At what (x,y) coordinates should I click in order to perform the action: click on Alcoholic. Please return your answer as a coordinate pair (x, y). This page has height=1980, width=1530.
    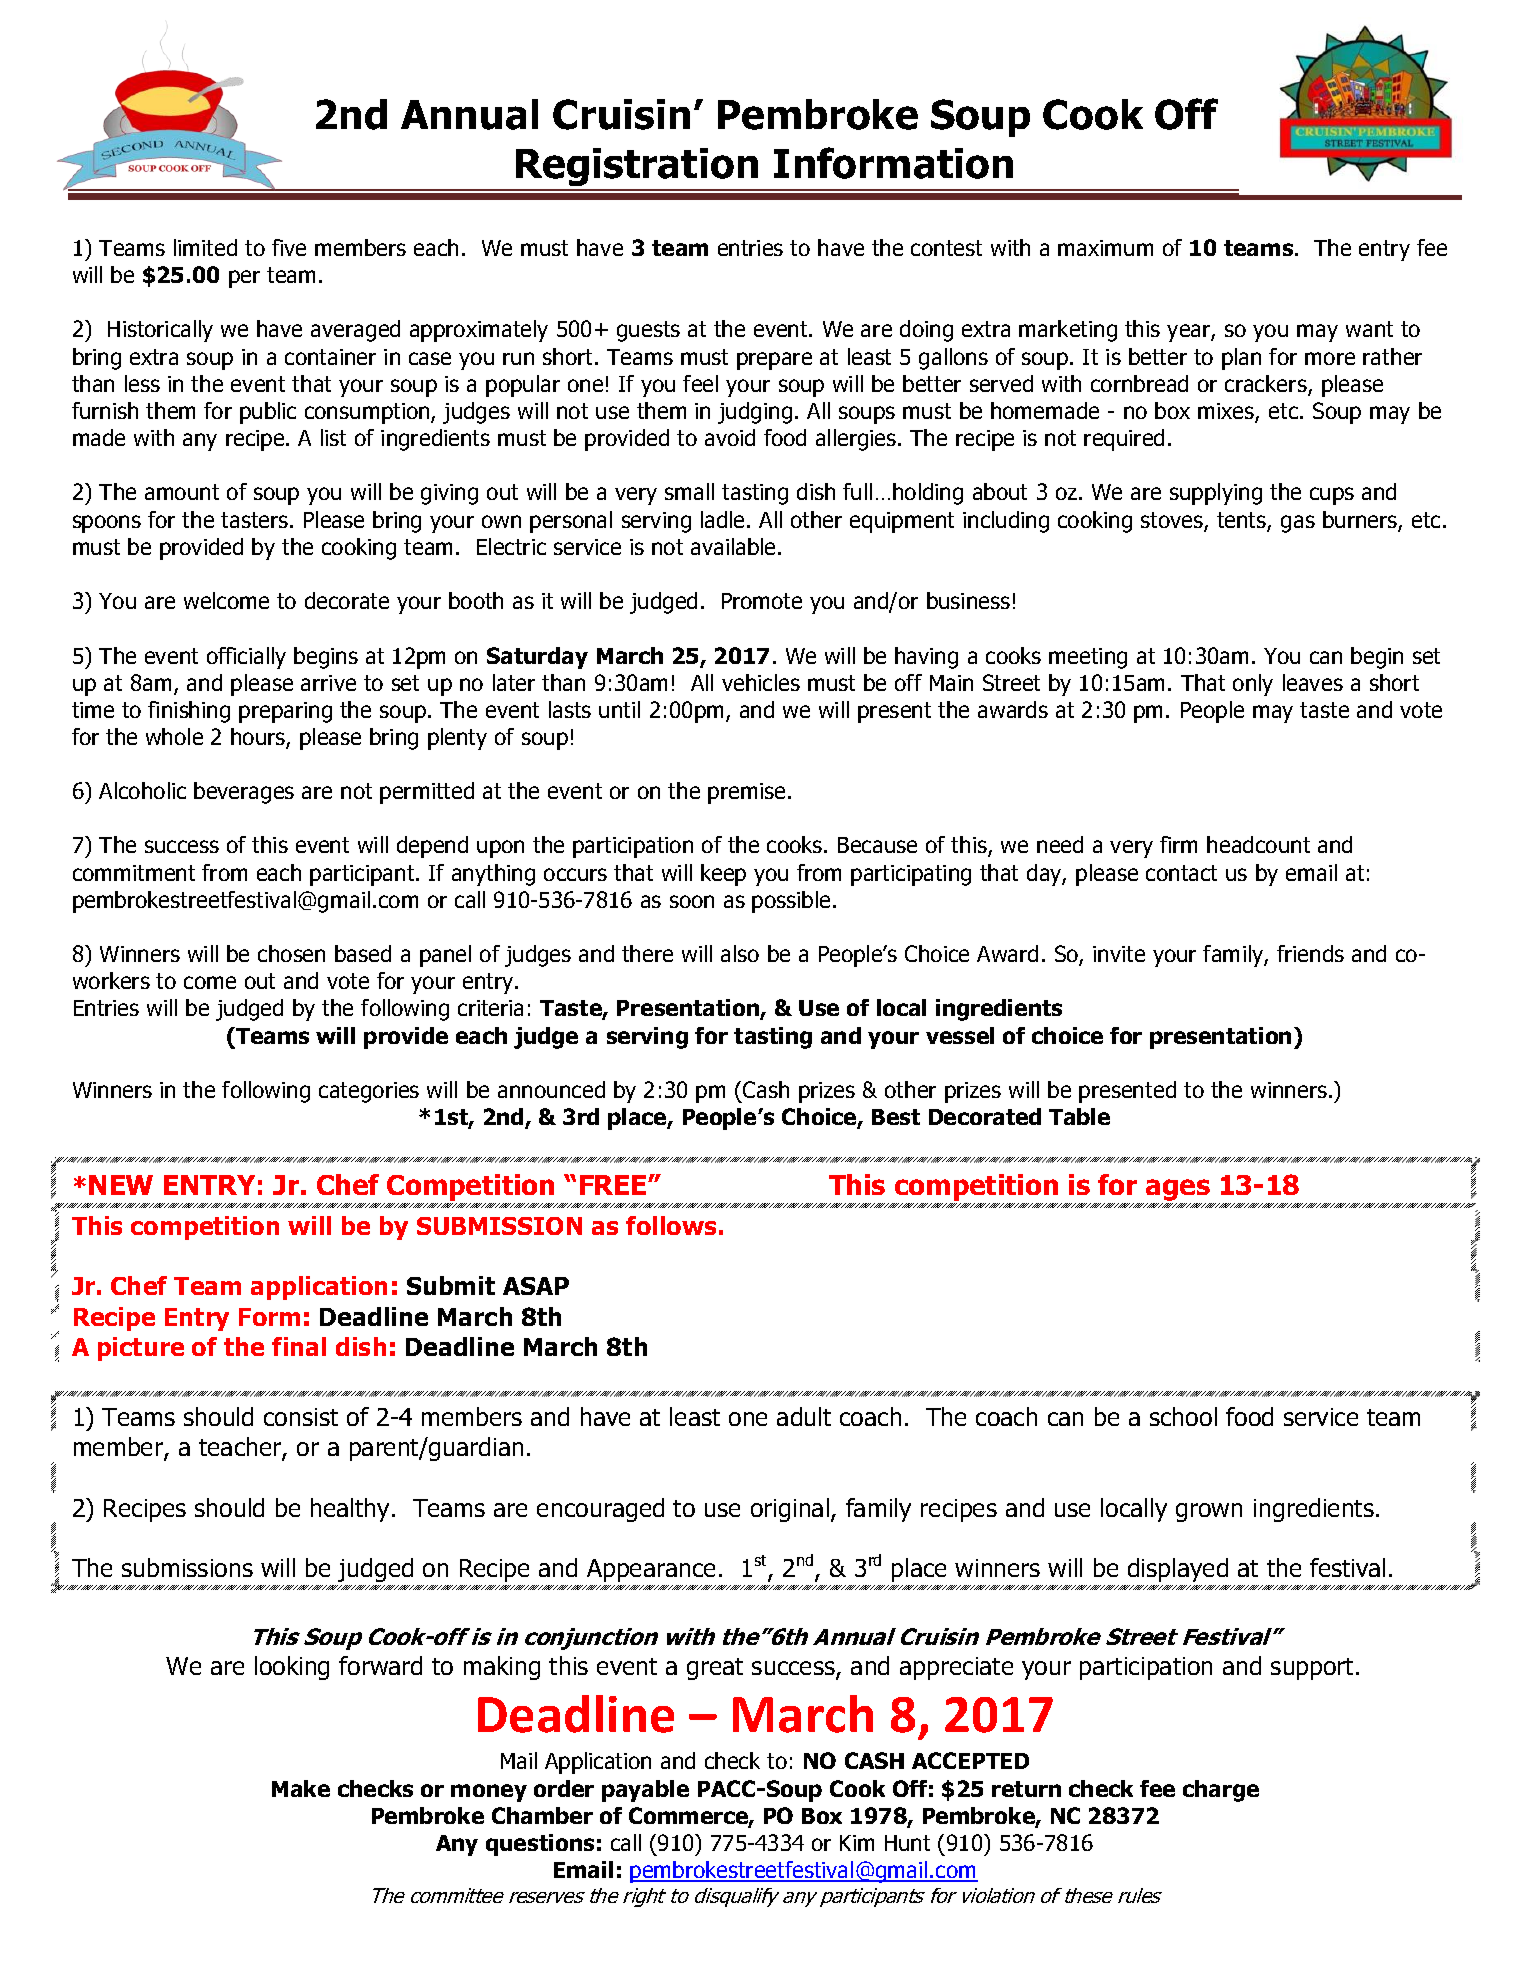
    Looking at the image, I should click on (142, 790).
